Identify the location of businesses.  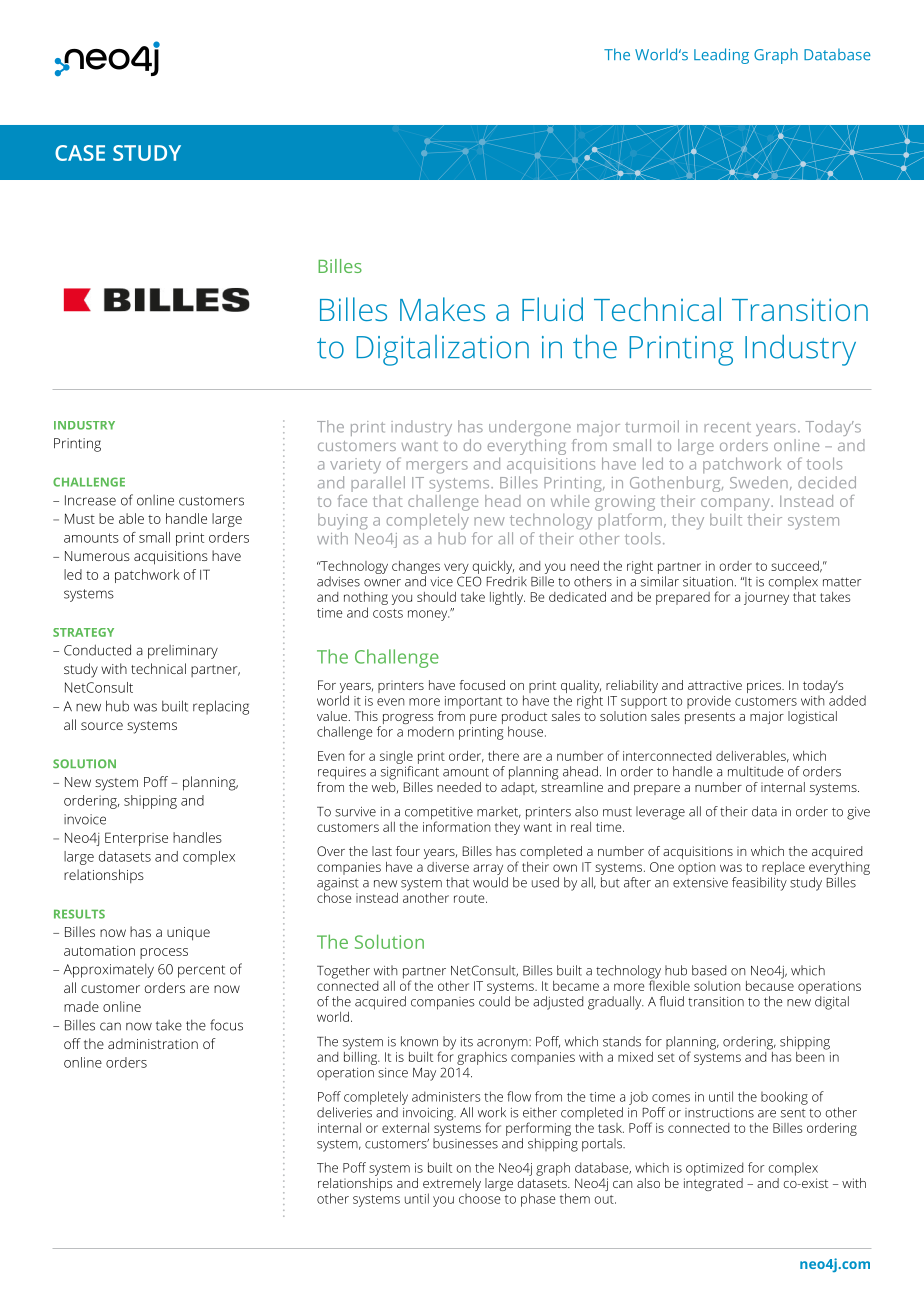
(465, 1143).
